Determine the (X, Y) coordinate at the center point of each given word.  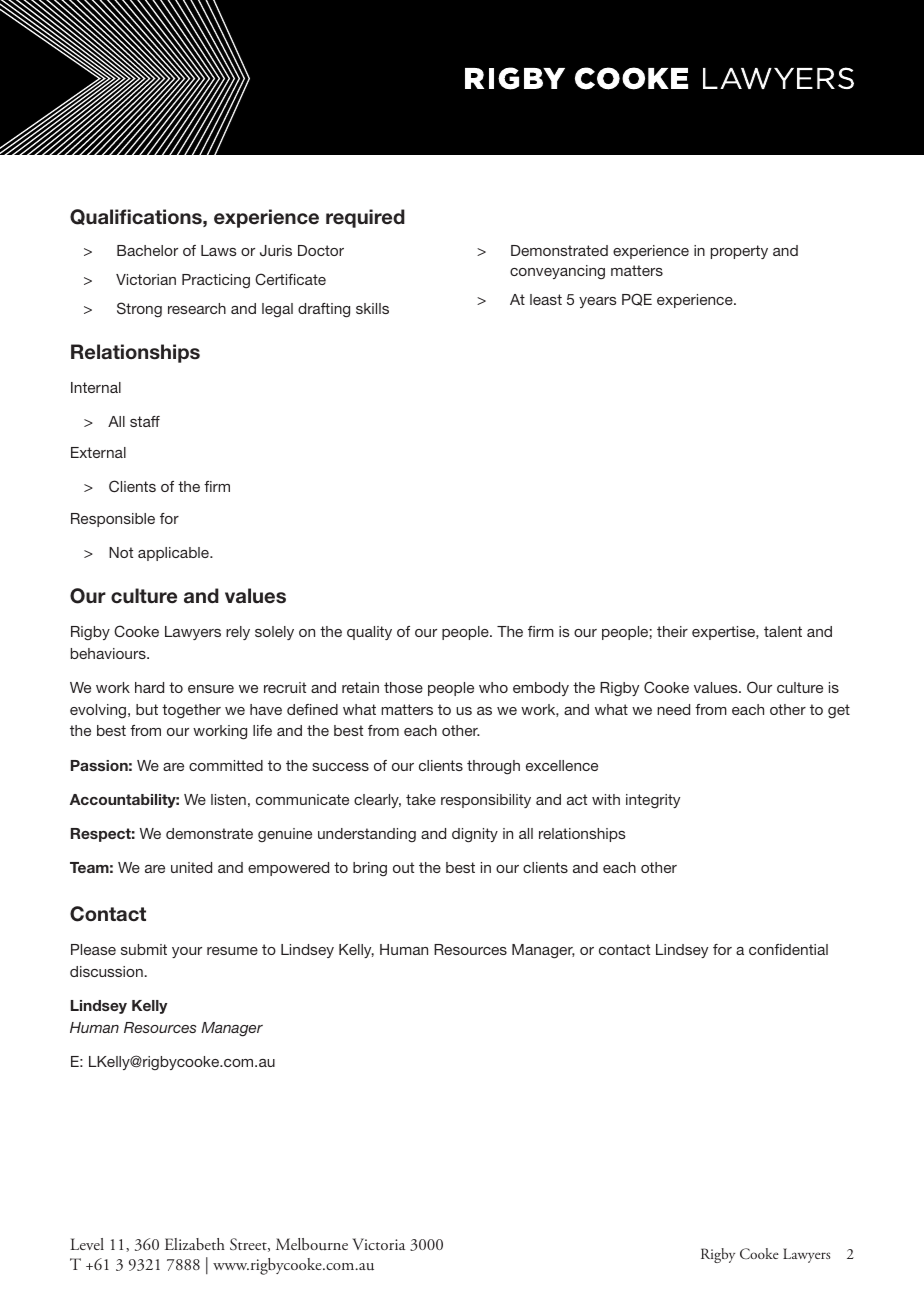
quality (369, 633)
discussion (106, 971)
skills (372, 308)
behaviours (109, 653)
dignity (475, 835)
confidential (788, 949)
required (365, 218)
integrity (653, 801)
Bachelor (147, 250)
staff (145, 421)
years (598, 302)
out (403, 867)
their (672, 631)
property (739, 252)
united (191, 867)
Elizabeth (195, 1244)
